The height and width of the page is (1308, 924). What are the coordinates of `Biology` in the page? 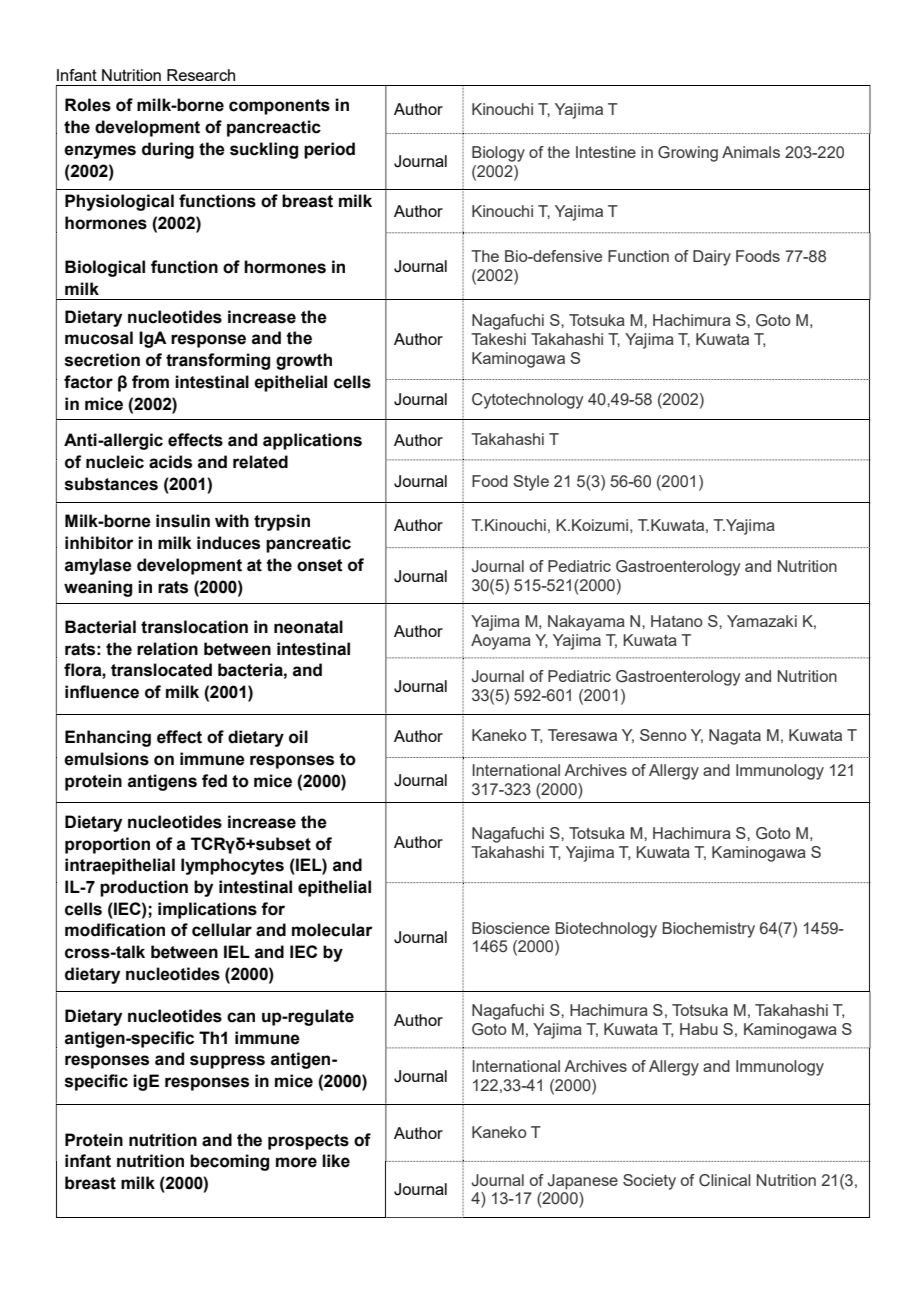 It's located at (498, 154).
